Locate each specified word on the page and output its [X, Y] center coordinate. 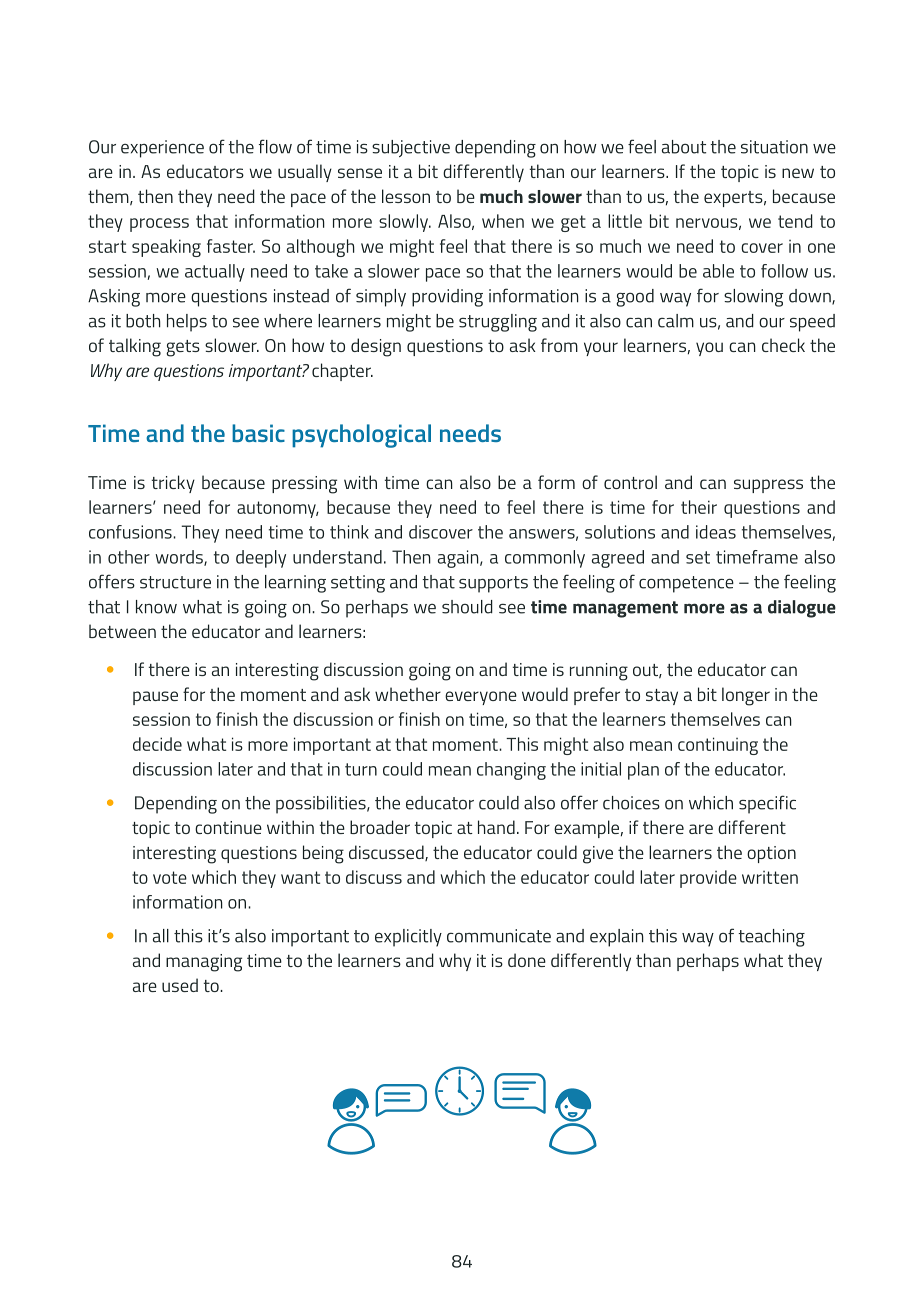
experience [162, 149]
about [684, 147]
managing [204, 963]
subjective [411, 148]
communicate [499, 936]
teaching [771, 938]
